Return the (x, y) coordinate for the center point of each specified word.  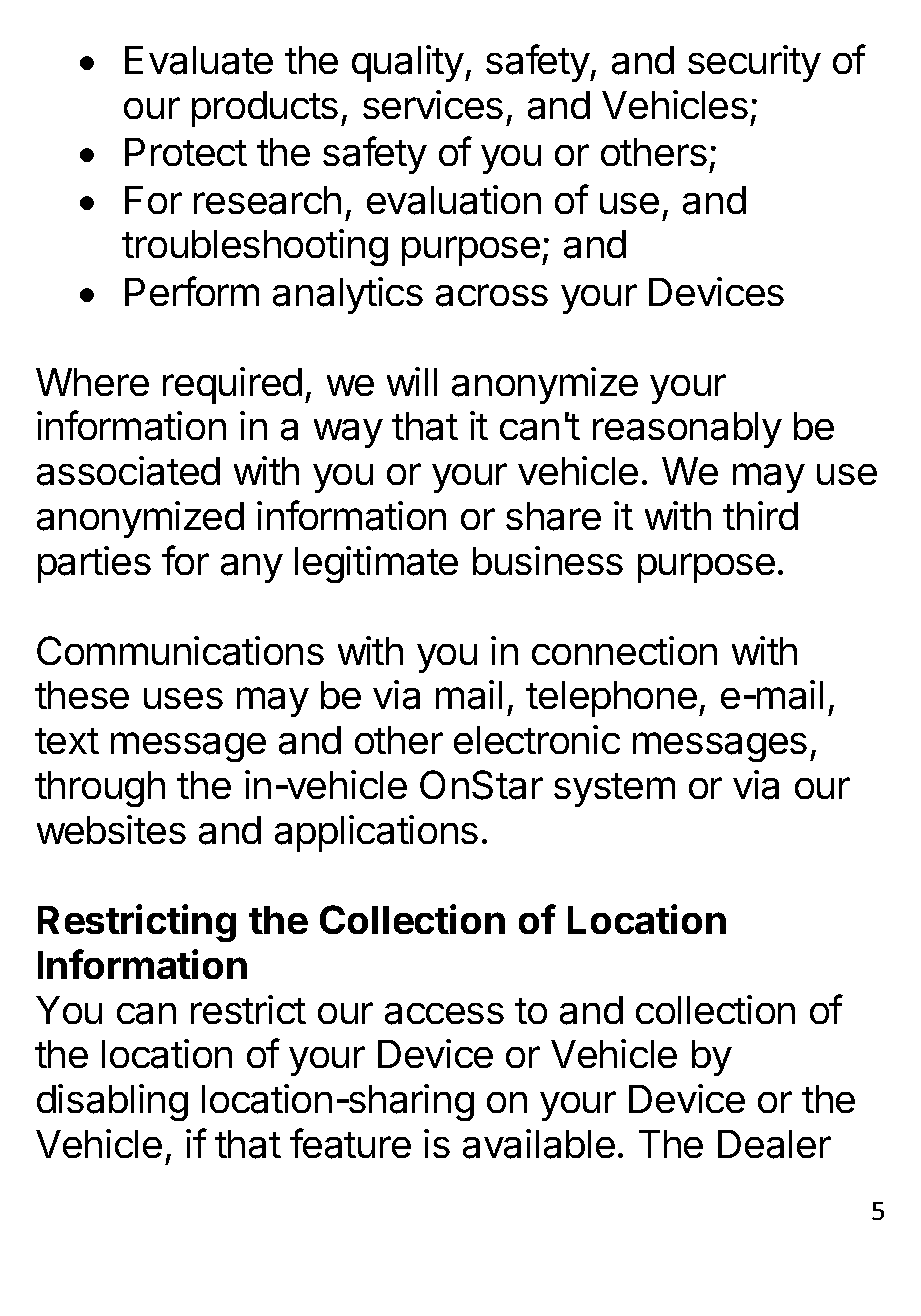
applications (376, 833)
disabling (112, 1102)
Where (92, 382)
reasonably (687, 430)
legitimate (376, 564)
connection (624, 650)
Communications (180, 651)
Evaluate (199, 60)
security (754, 63)
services (433, 104)
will (412, 381)
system (614, 790)
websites (111, 829)
